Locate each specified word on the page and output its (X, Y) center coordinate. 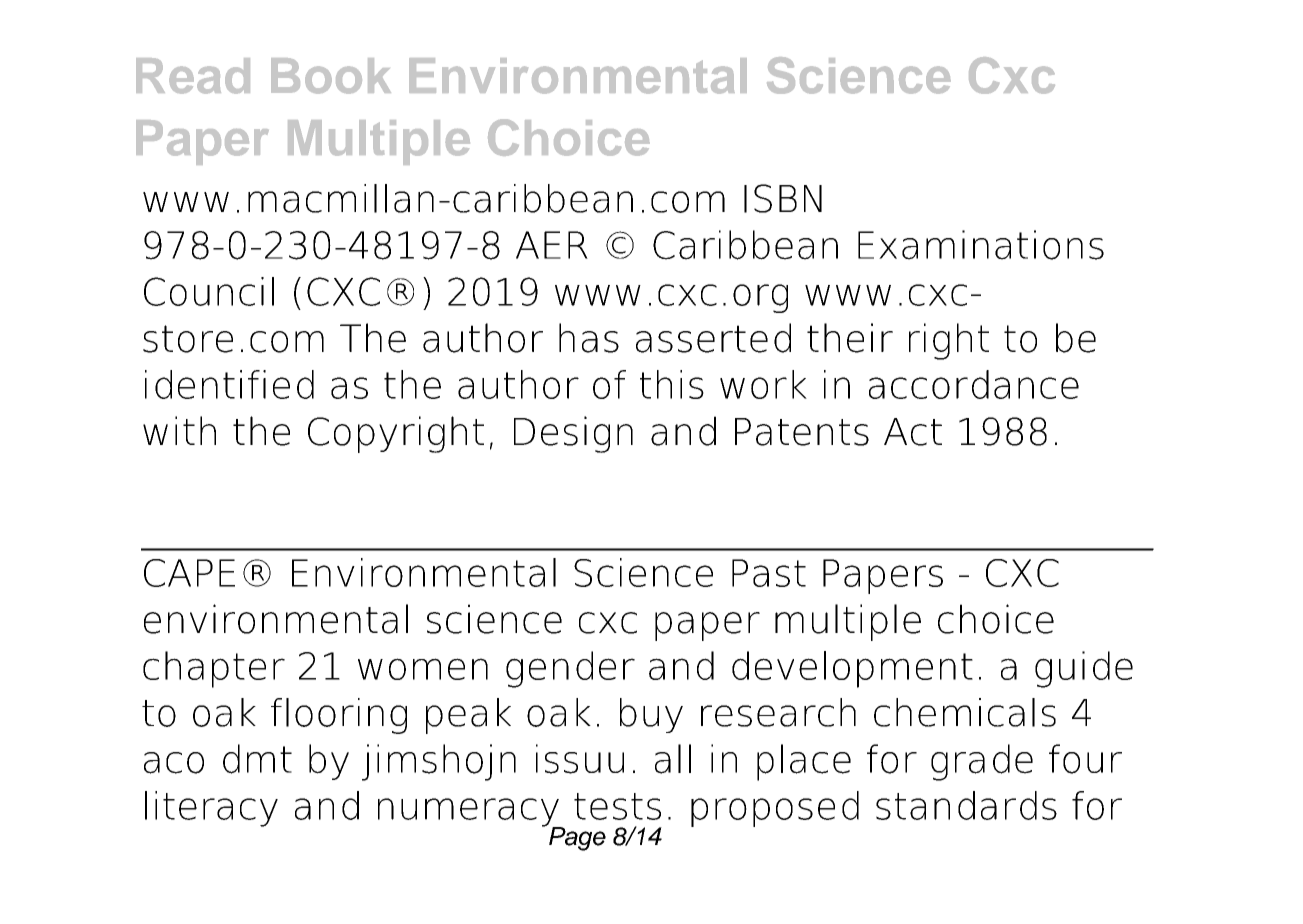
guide (1084, 669)
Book (331, 76)
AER (552, 245)
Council (209, 291)
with (179, 430)
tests (617, 806)
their (850, 338)
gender (570, 669)
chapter (214, 669)
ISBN (783, 198)
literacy (211, 809)
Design (573, 434)
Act (913, 432)
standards (966, 805)
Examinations (981, 245)
